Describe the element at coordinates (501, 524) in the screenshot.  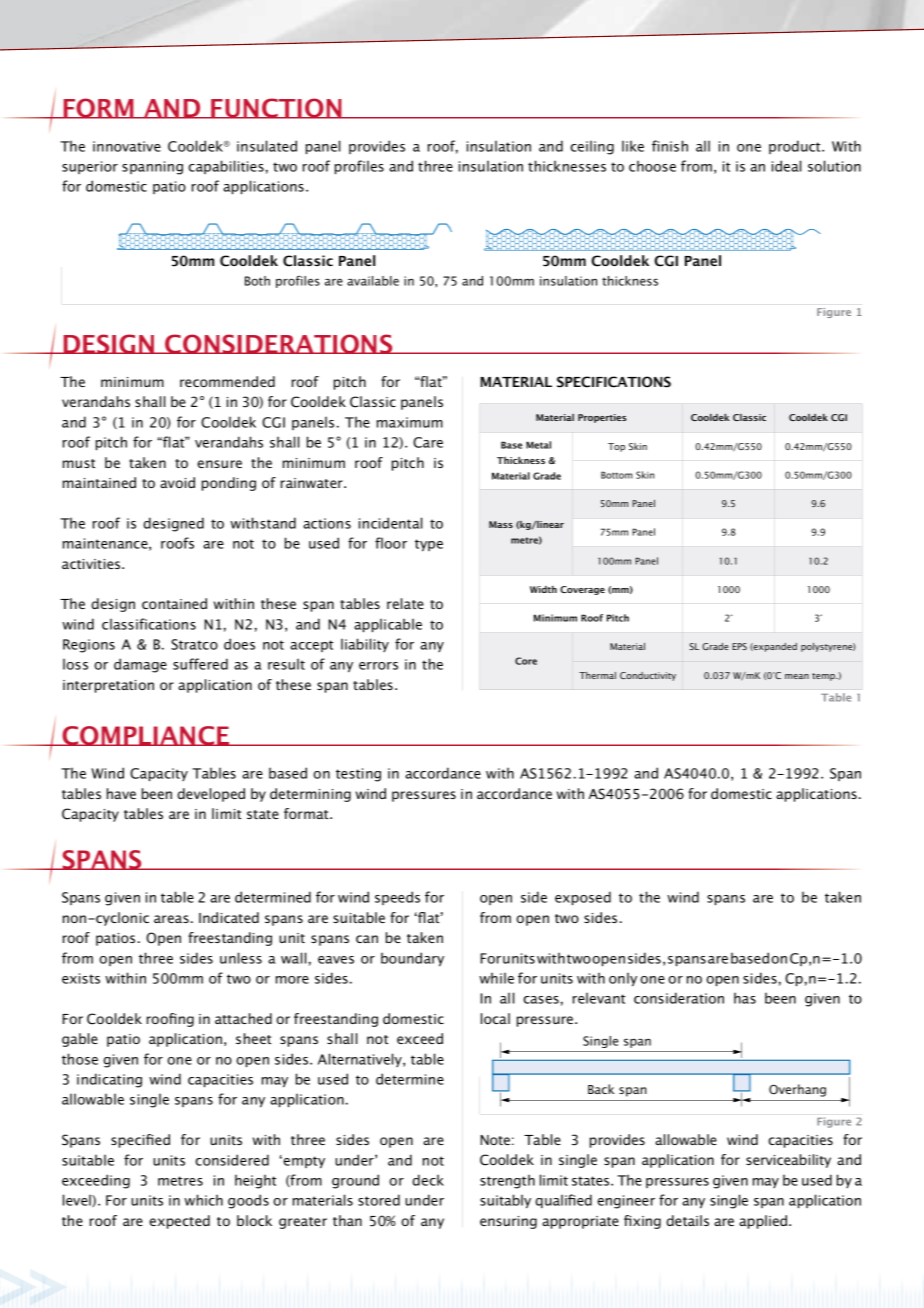
I see `Mass` at that location.
